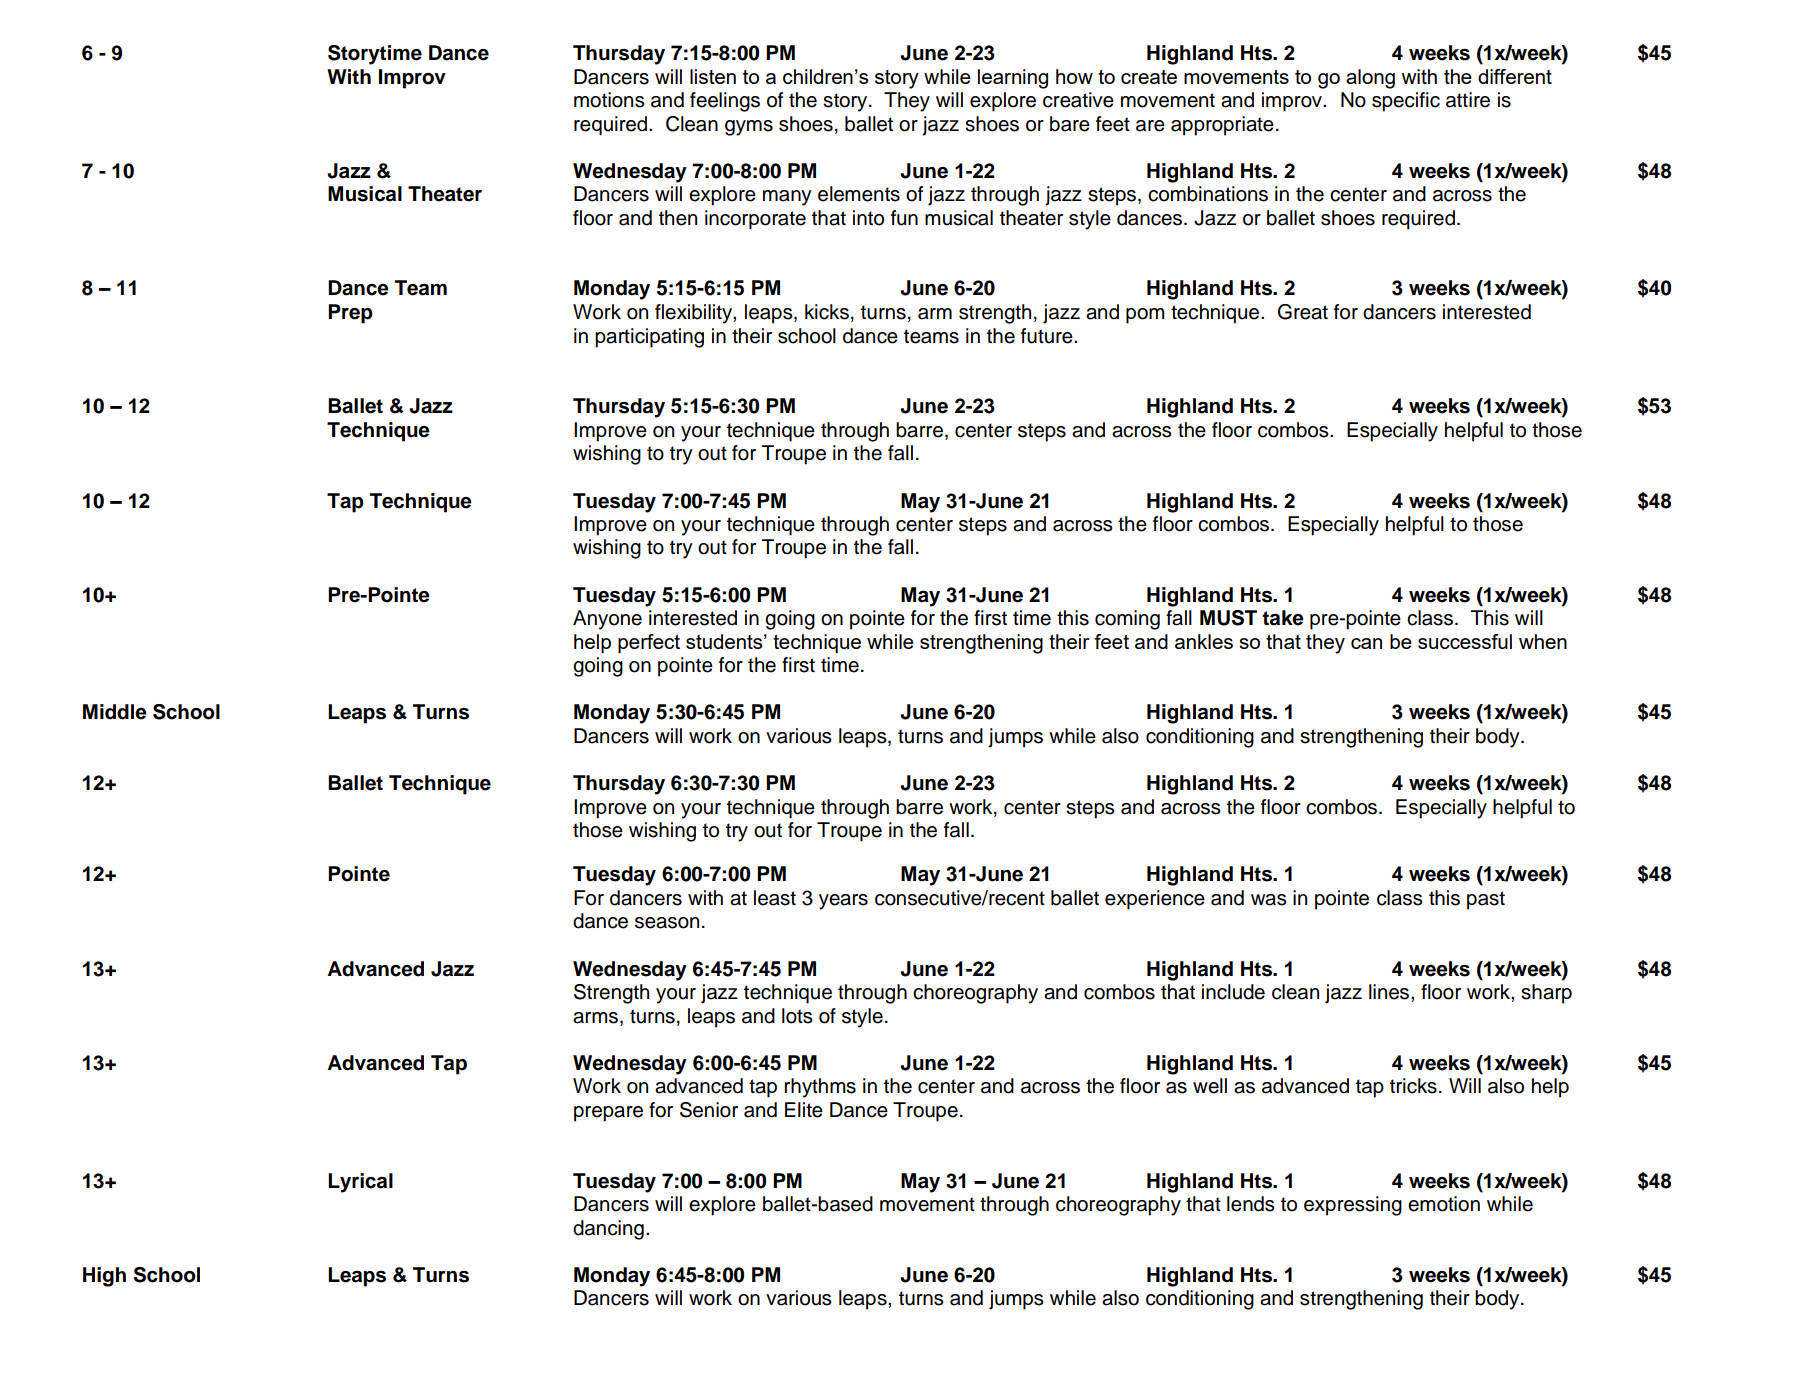 Image resolution: width=1801 pixels, height=1392 pixels. I want to click on Great, so click(1303, 312).
